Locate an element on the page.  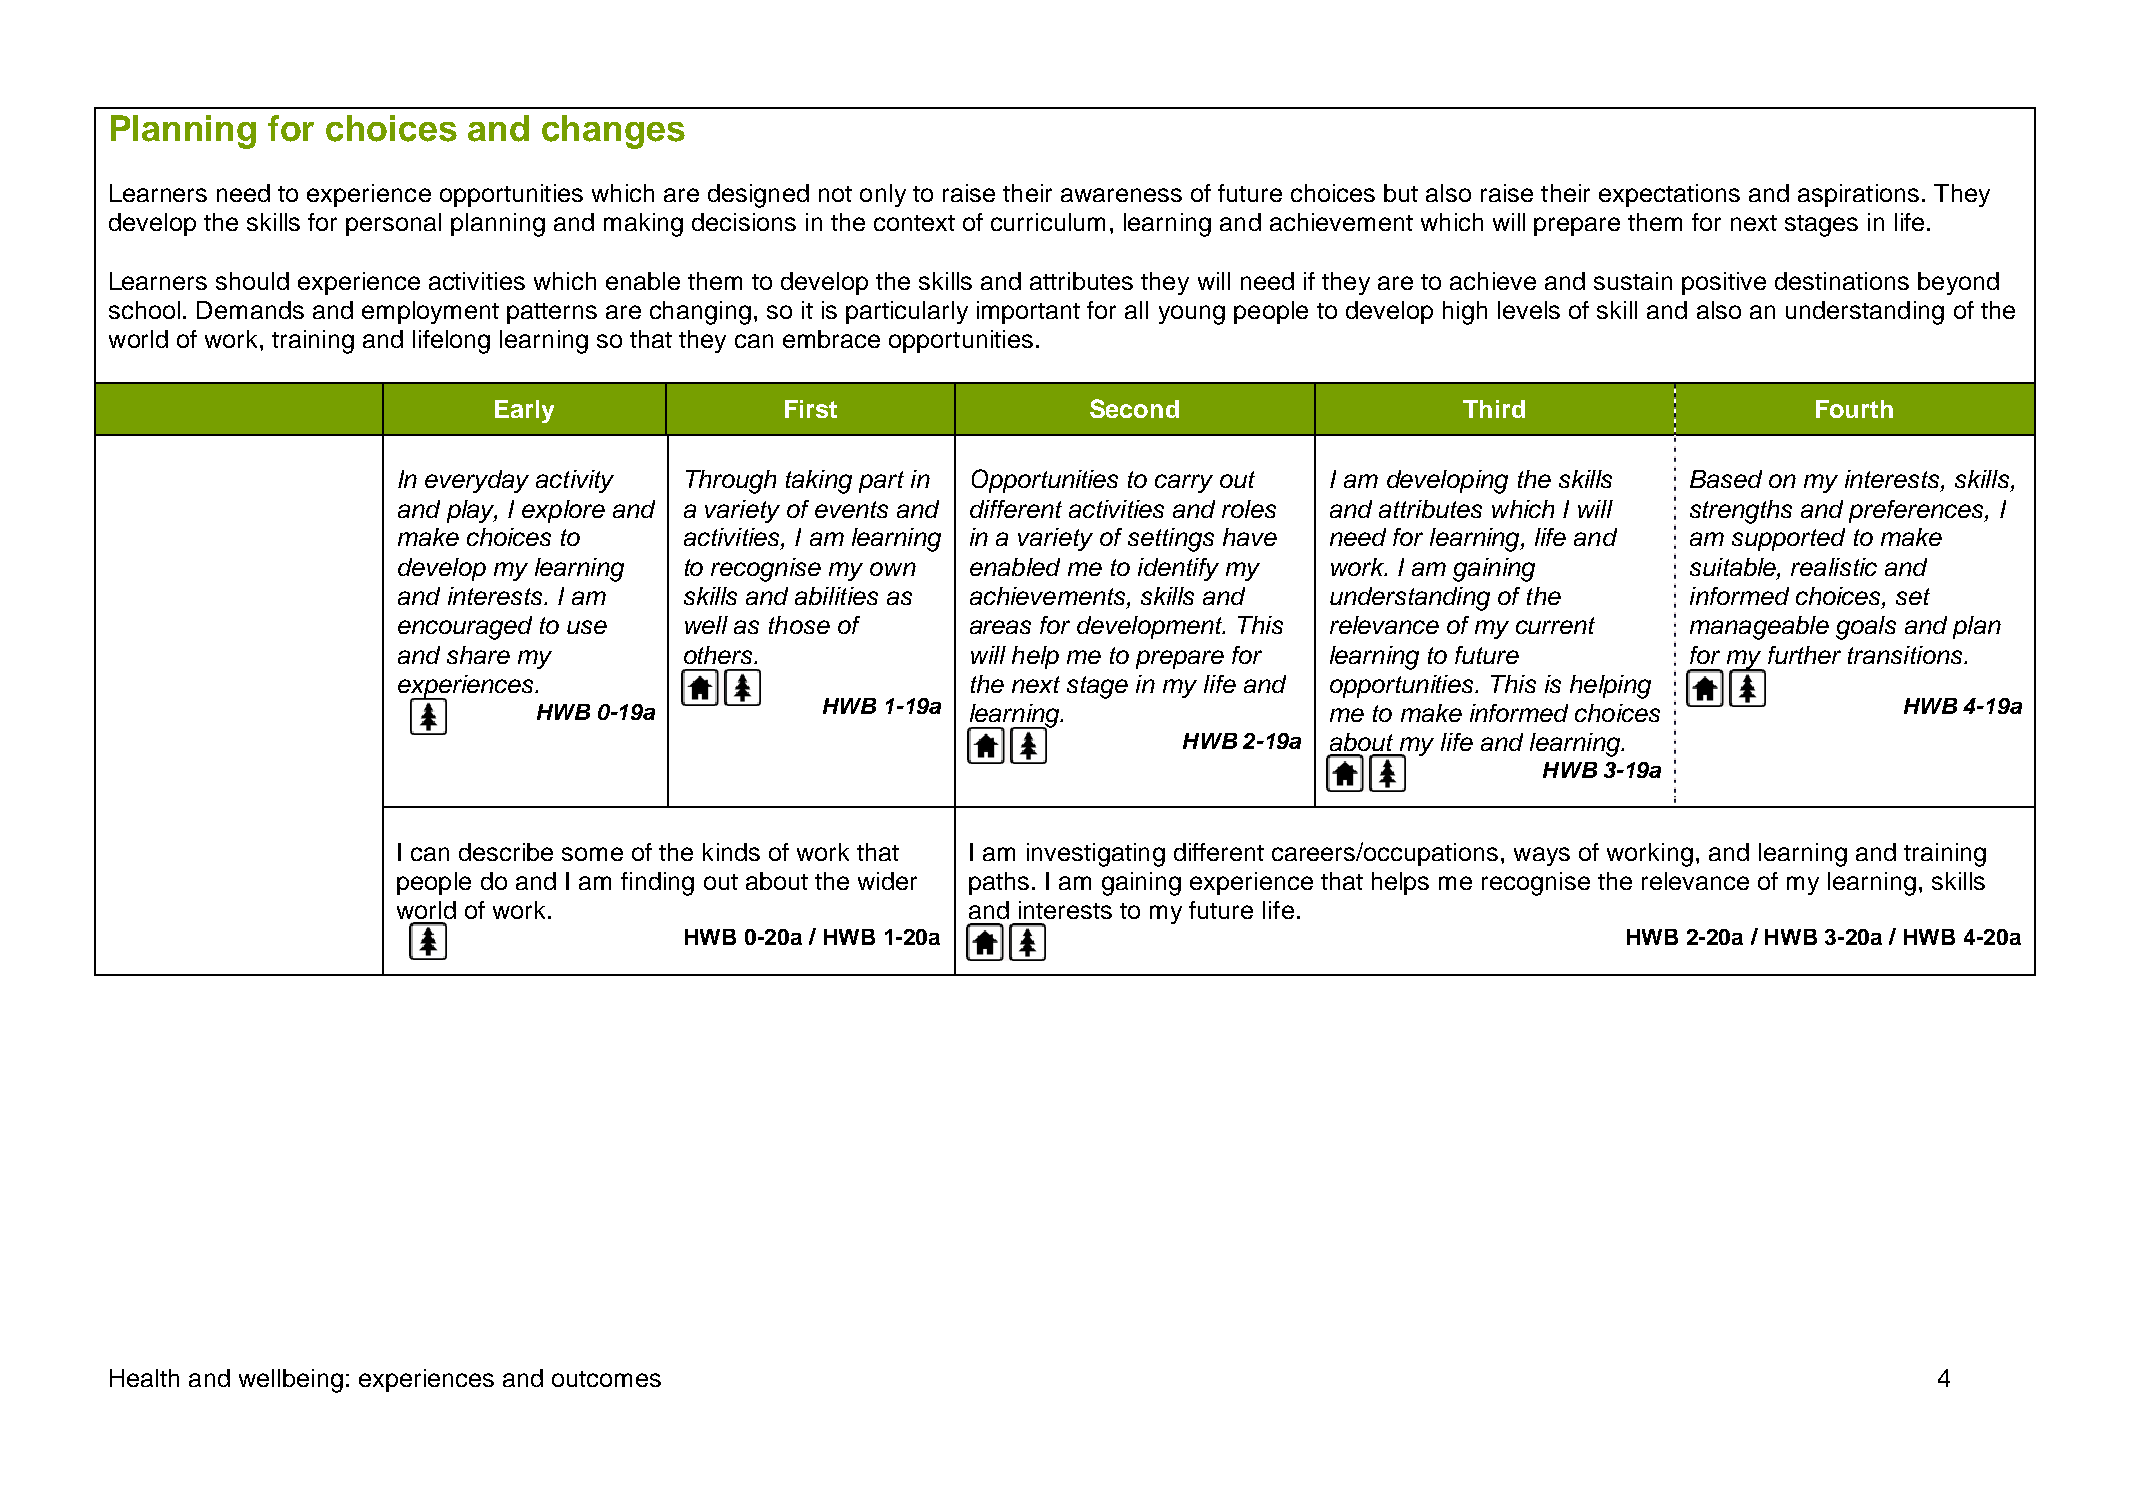
everyday is located at coordinates (477, 481).
